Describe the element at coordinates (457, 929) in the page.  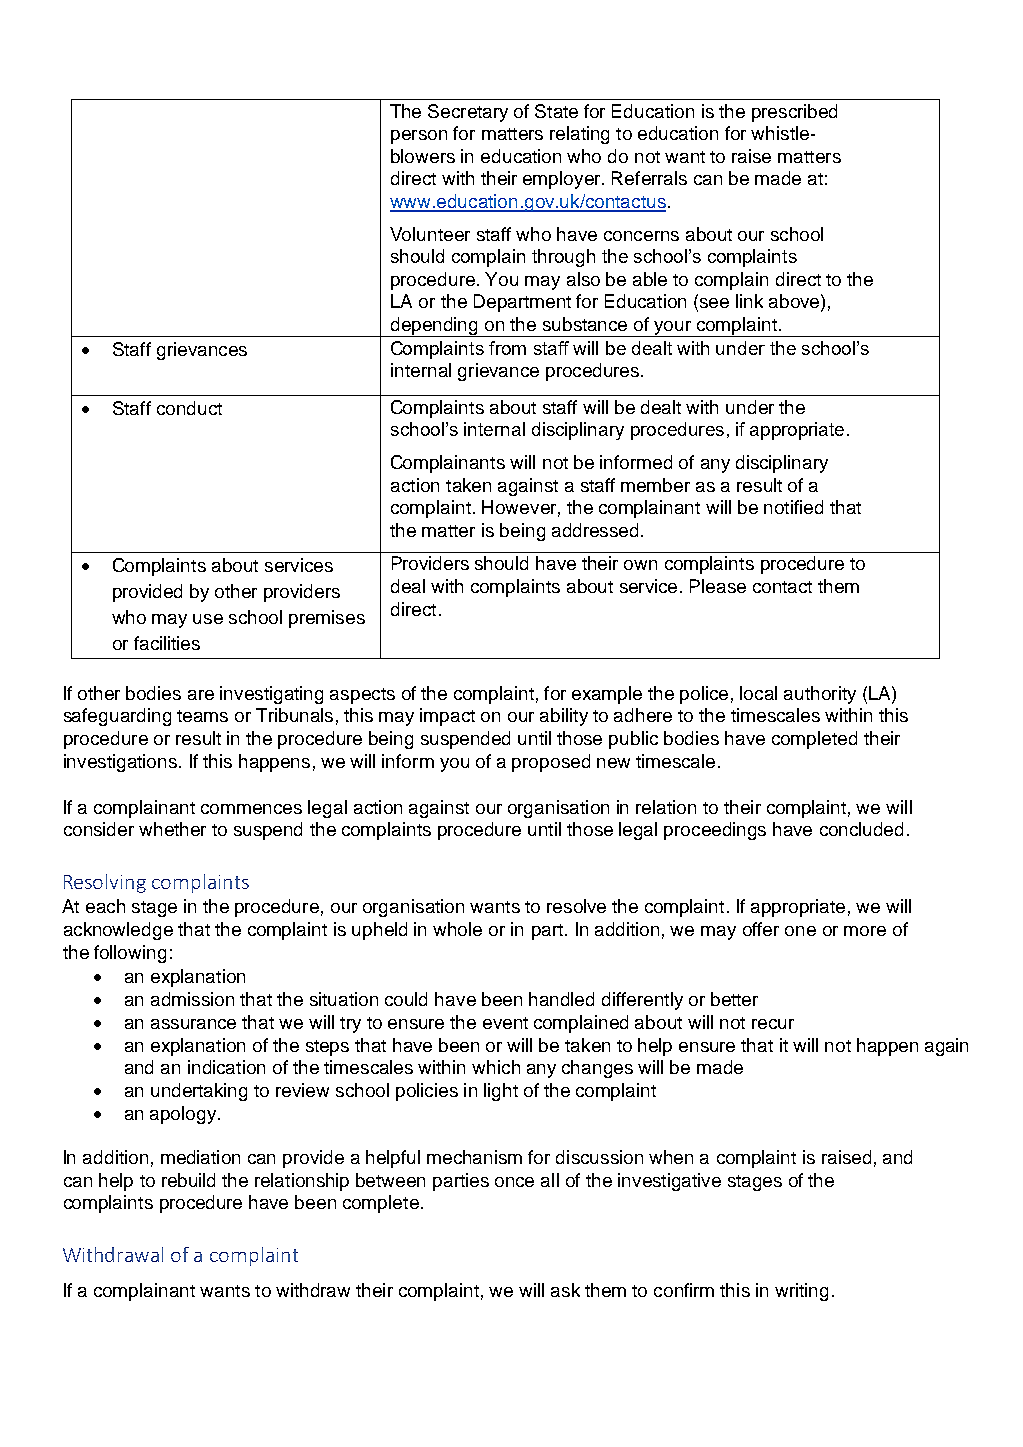
I see `whole` at that location.
